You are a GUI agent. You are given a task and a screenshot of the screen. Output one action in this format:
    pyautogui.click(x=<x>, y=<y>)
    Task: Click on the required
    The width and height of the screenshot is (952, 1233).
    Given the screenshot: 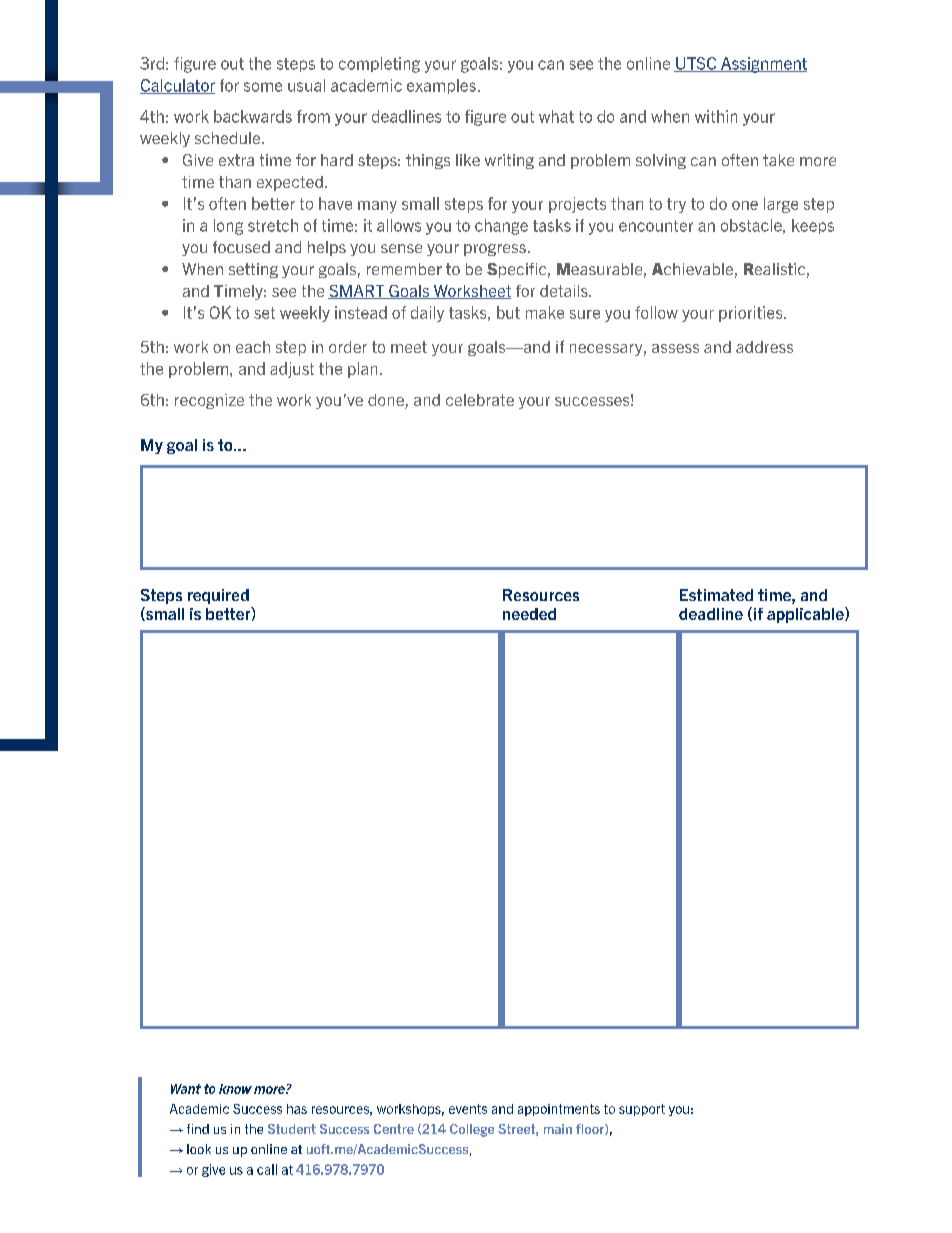 What is the action you would take?
    pyautogui.click(x=218, y=596)
